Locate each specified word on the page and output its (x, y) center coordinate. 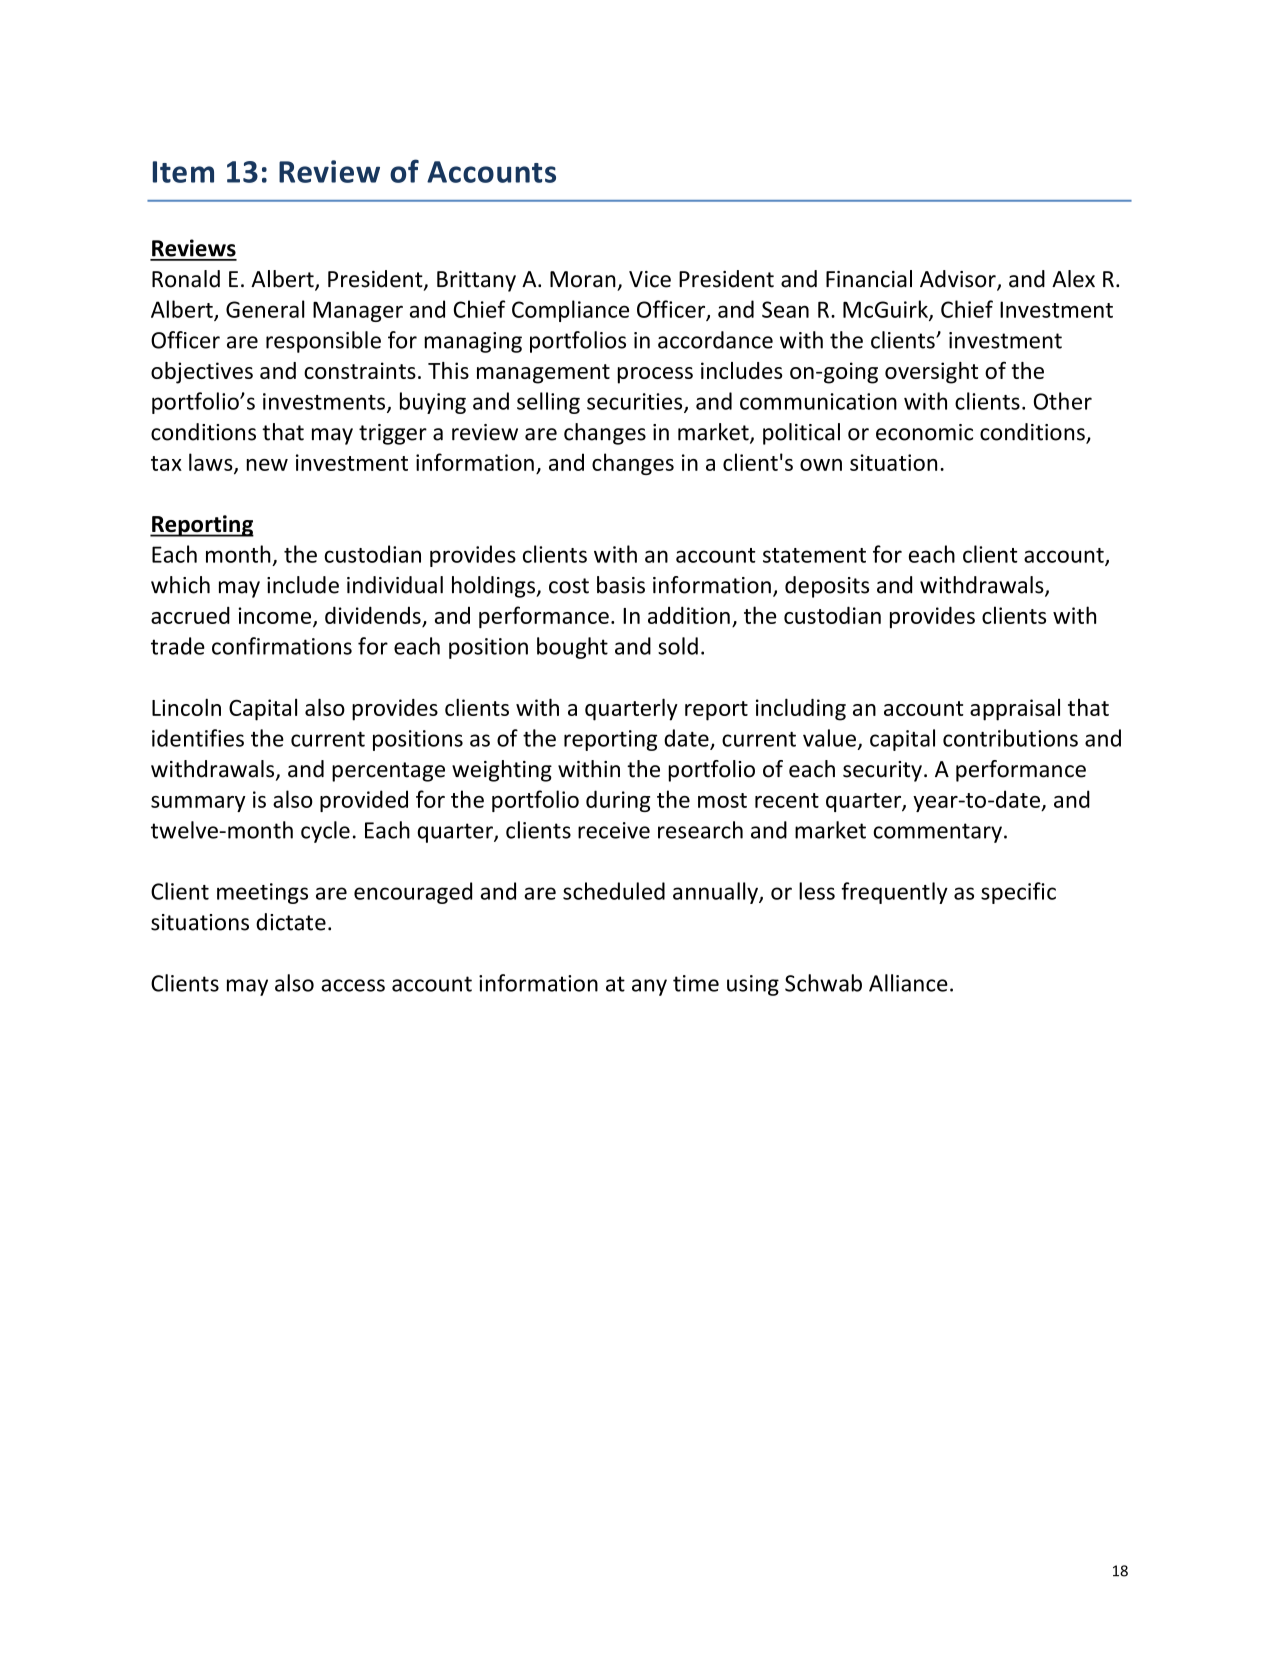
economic (924, 432)
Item (183, 172)
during (618, 801)
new (267, 465)
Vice (650, 279)
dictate (291, 922)
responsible (323, 342)
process (655, 375)
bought (572, 648)
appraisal (1015, 710)
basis (621, 585)
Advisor (959, 280)
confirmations (282, 646)
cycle (325, 832)
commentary (937, 833)
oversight (931, 373)
